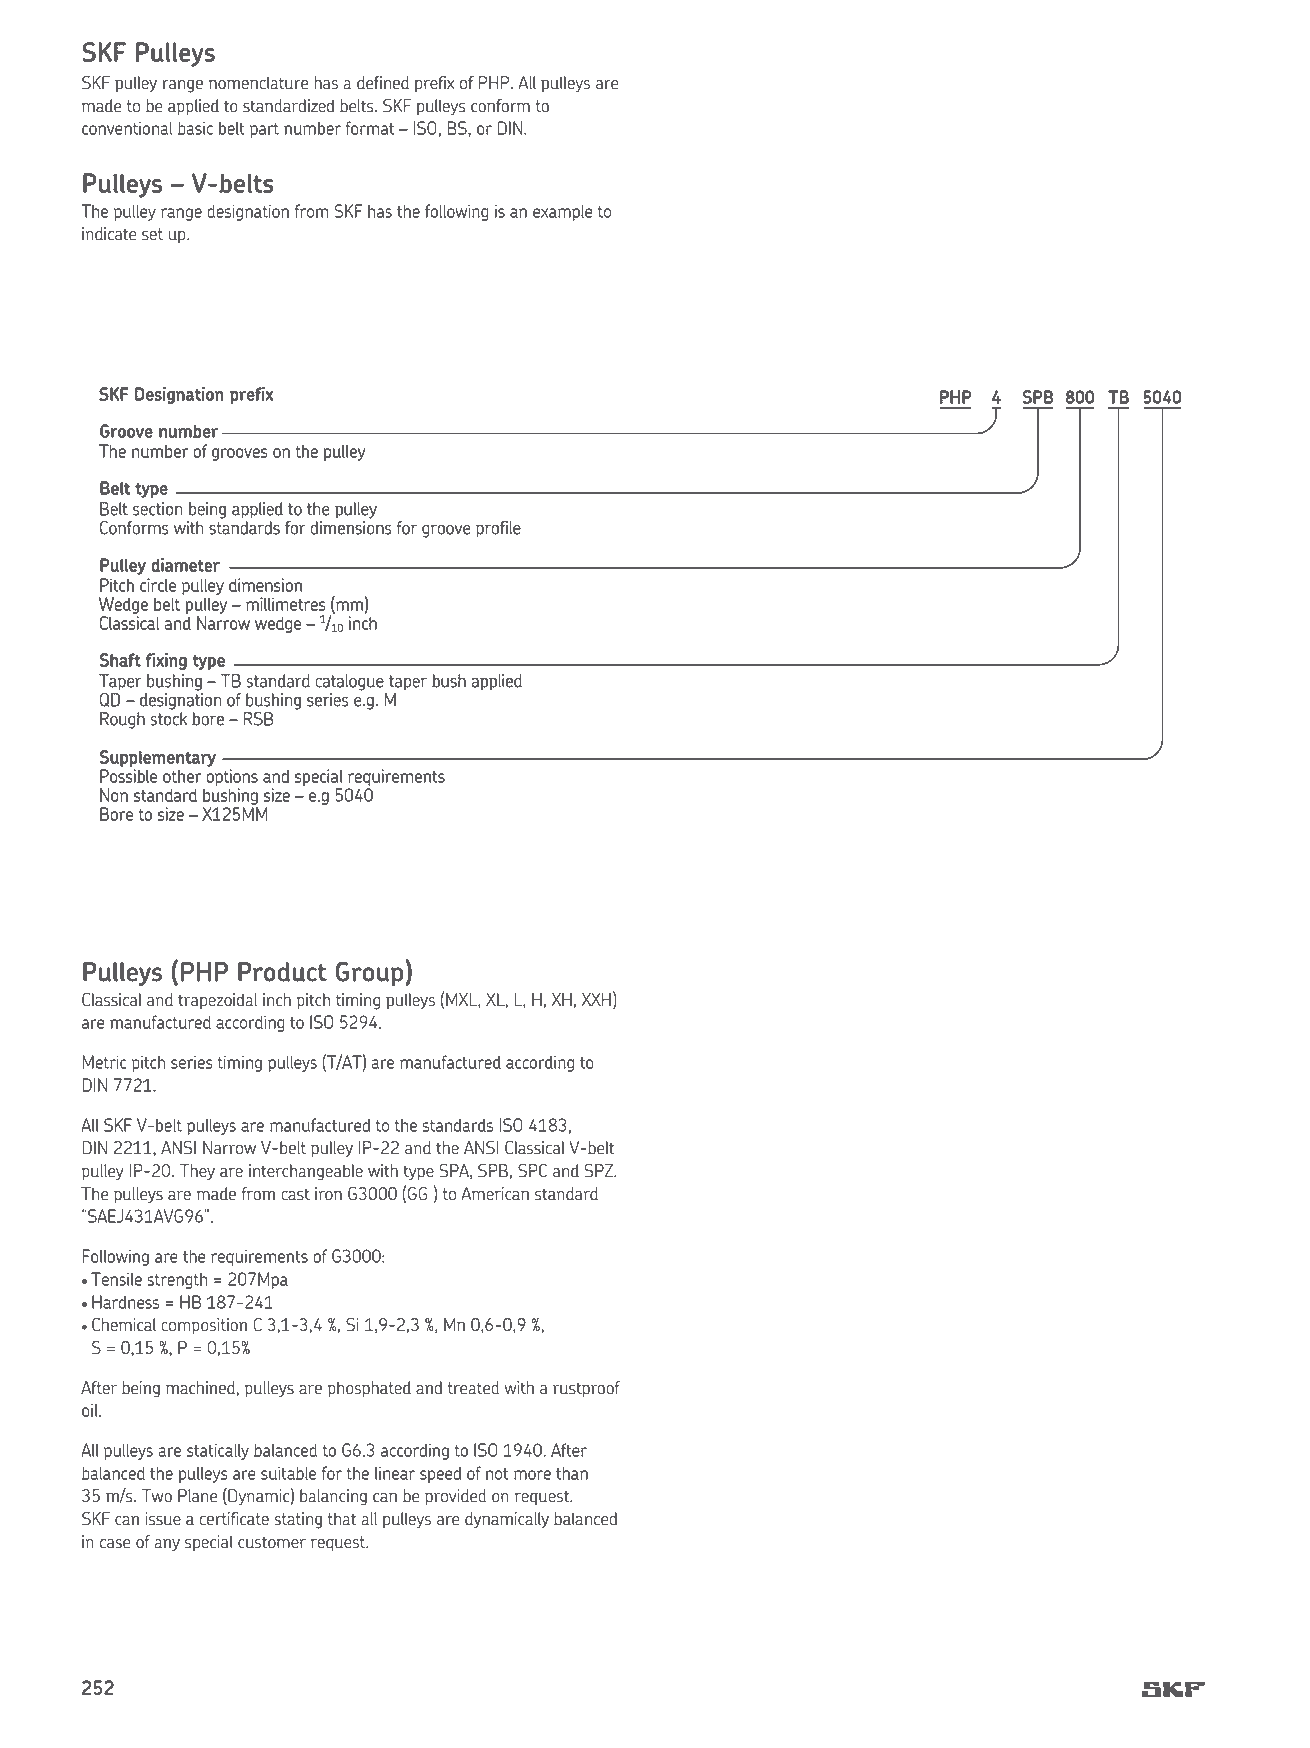 The height and width of the page is (1748, 1310). Describe the element at coordinates (562, 213) in the page. I see `example` at that location.
